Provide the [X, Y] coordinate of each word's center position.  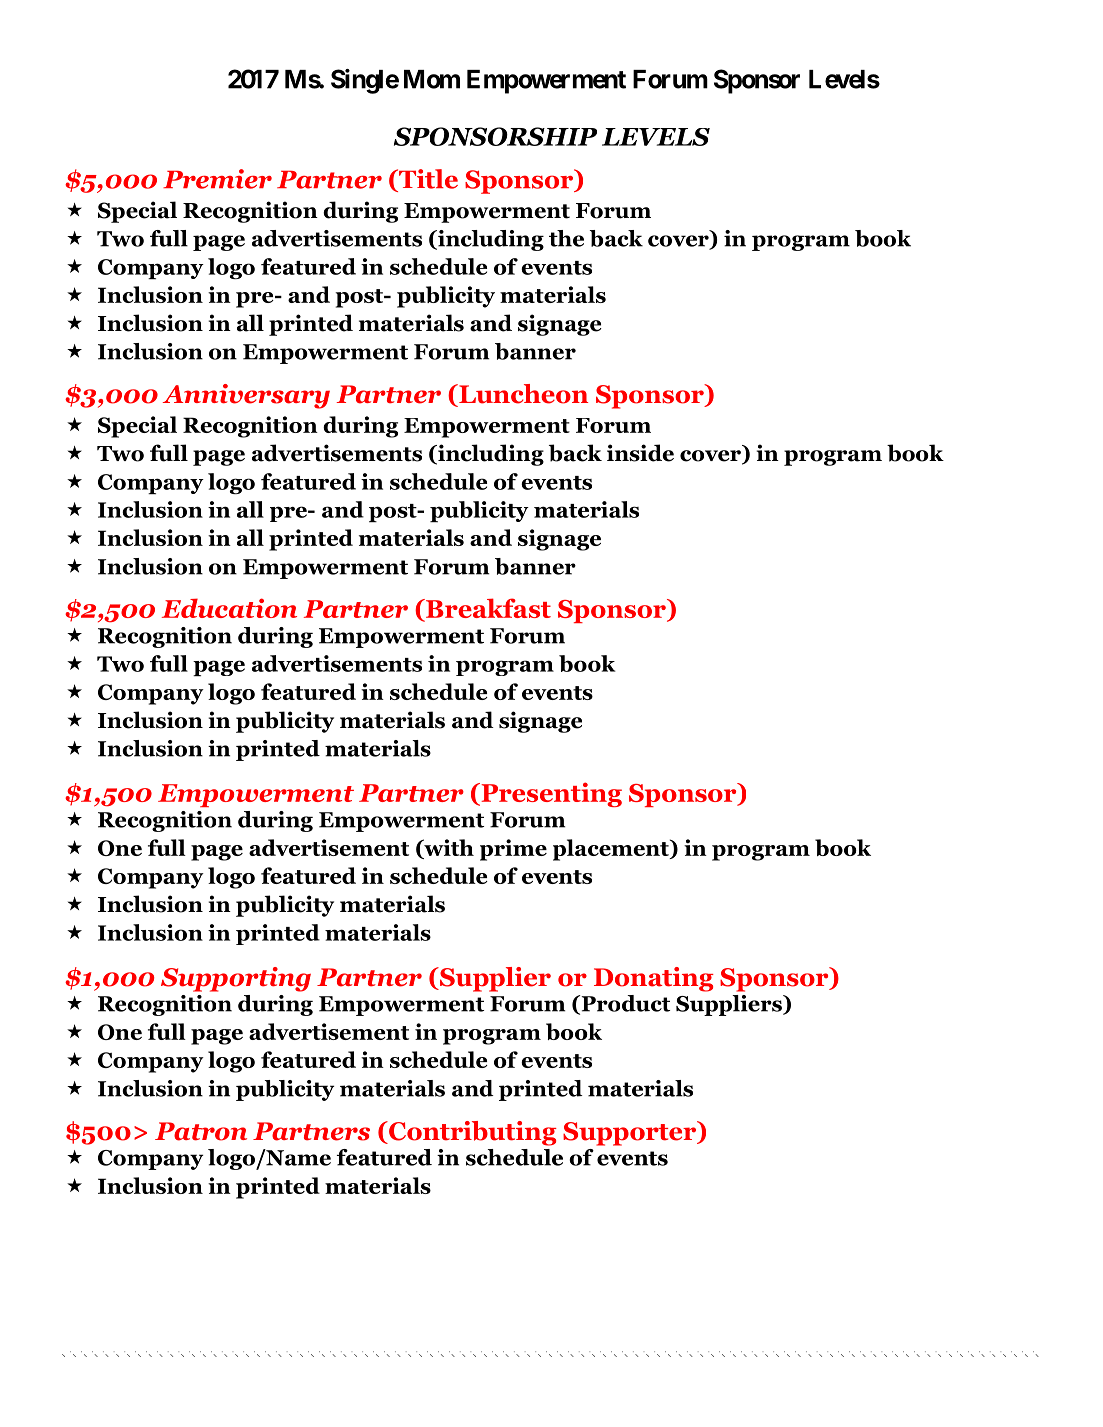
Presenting [550, 794]
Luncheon [522, 394]
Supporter [631, 1133]
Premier [217, 179]
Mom [432, 79]
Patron [201, 1131]
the [566, 238]
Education [229, 608]
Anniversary [246, 396]
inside [640, 453]
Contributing [472, 1133]
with [448, 848]
